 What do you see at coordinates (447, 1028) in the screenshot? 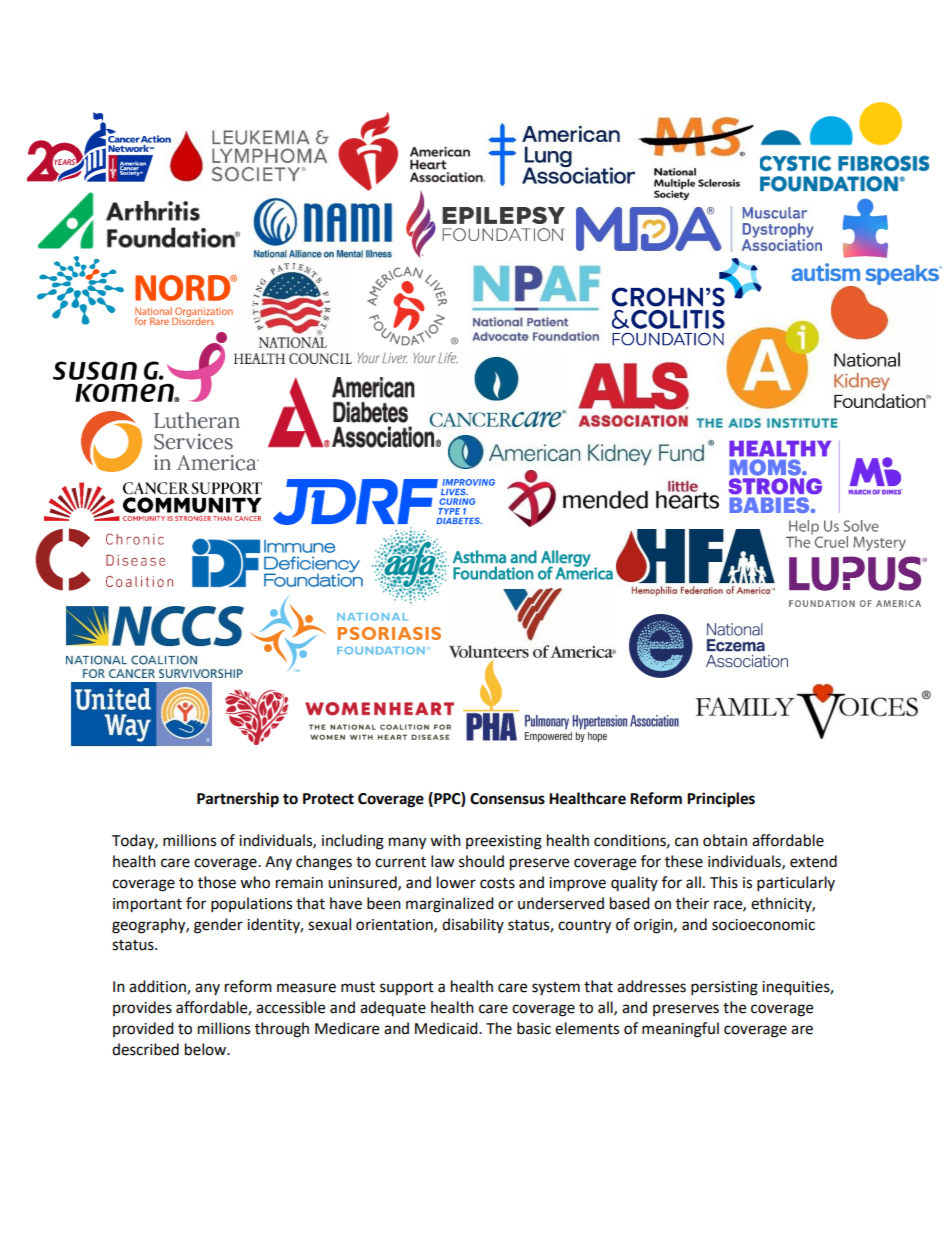
I see `Medicaid` at bounding box center [447, 1028].
